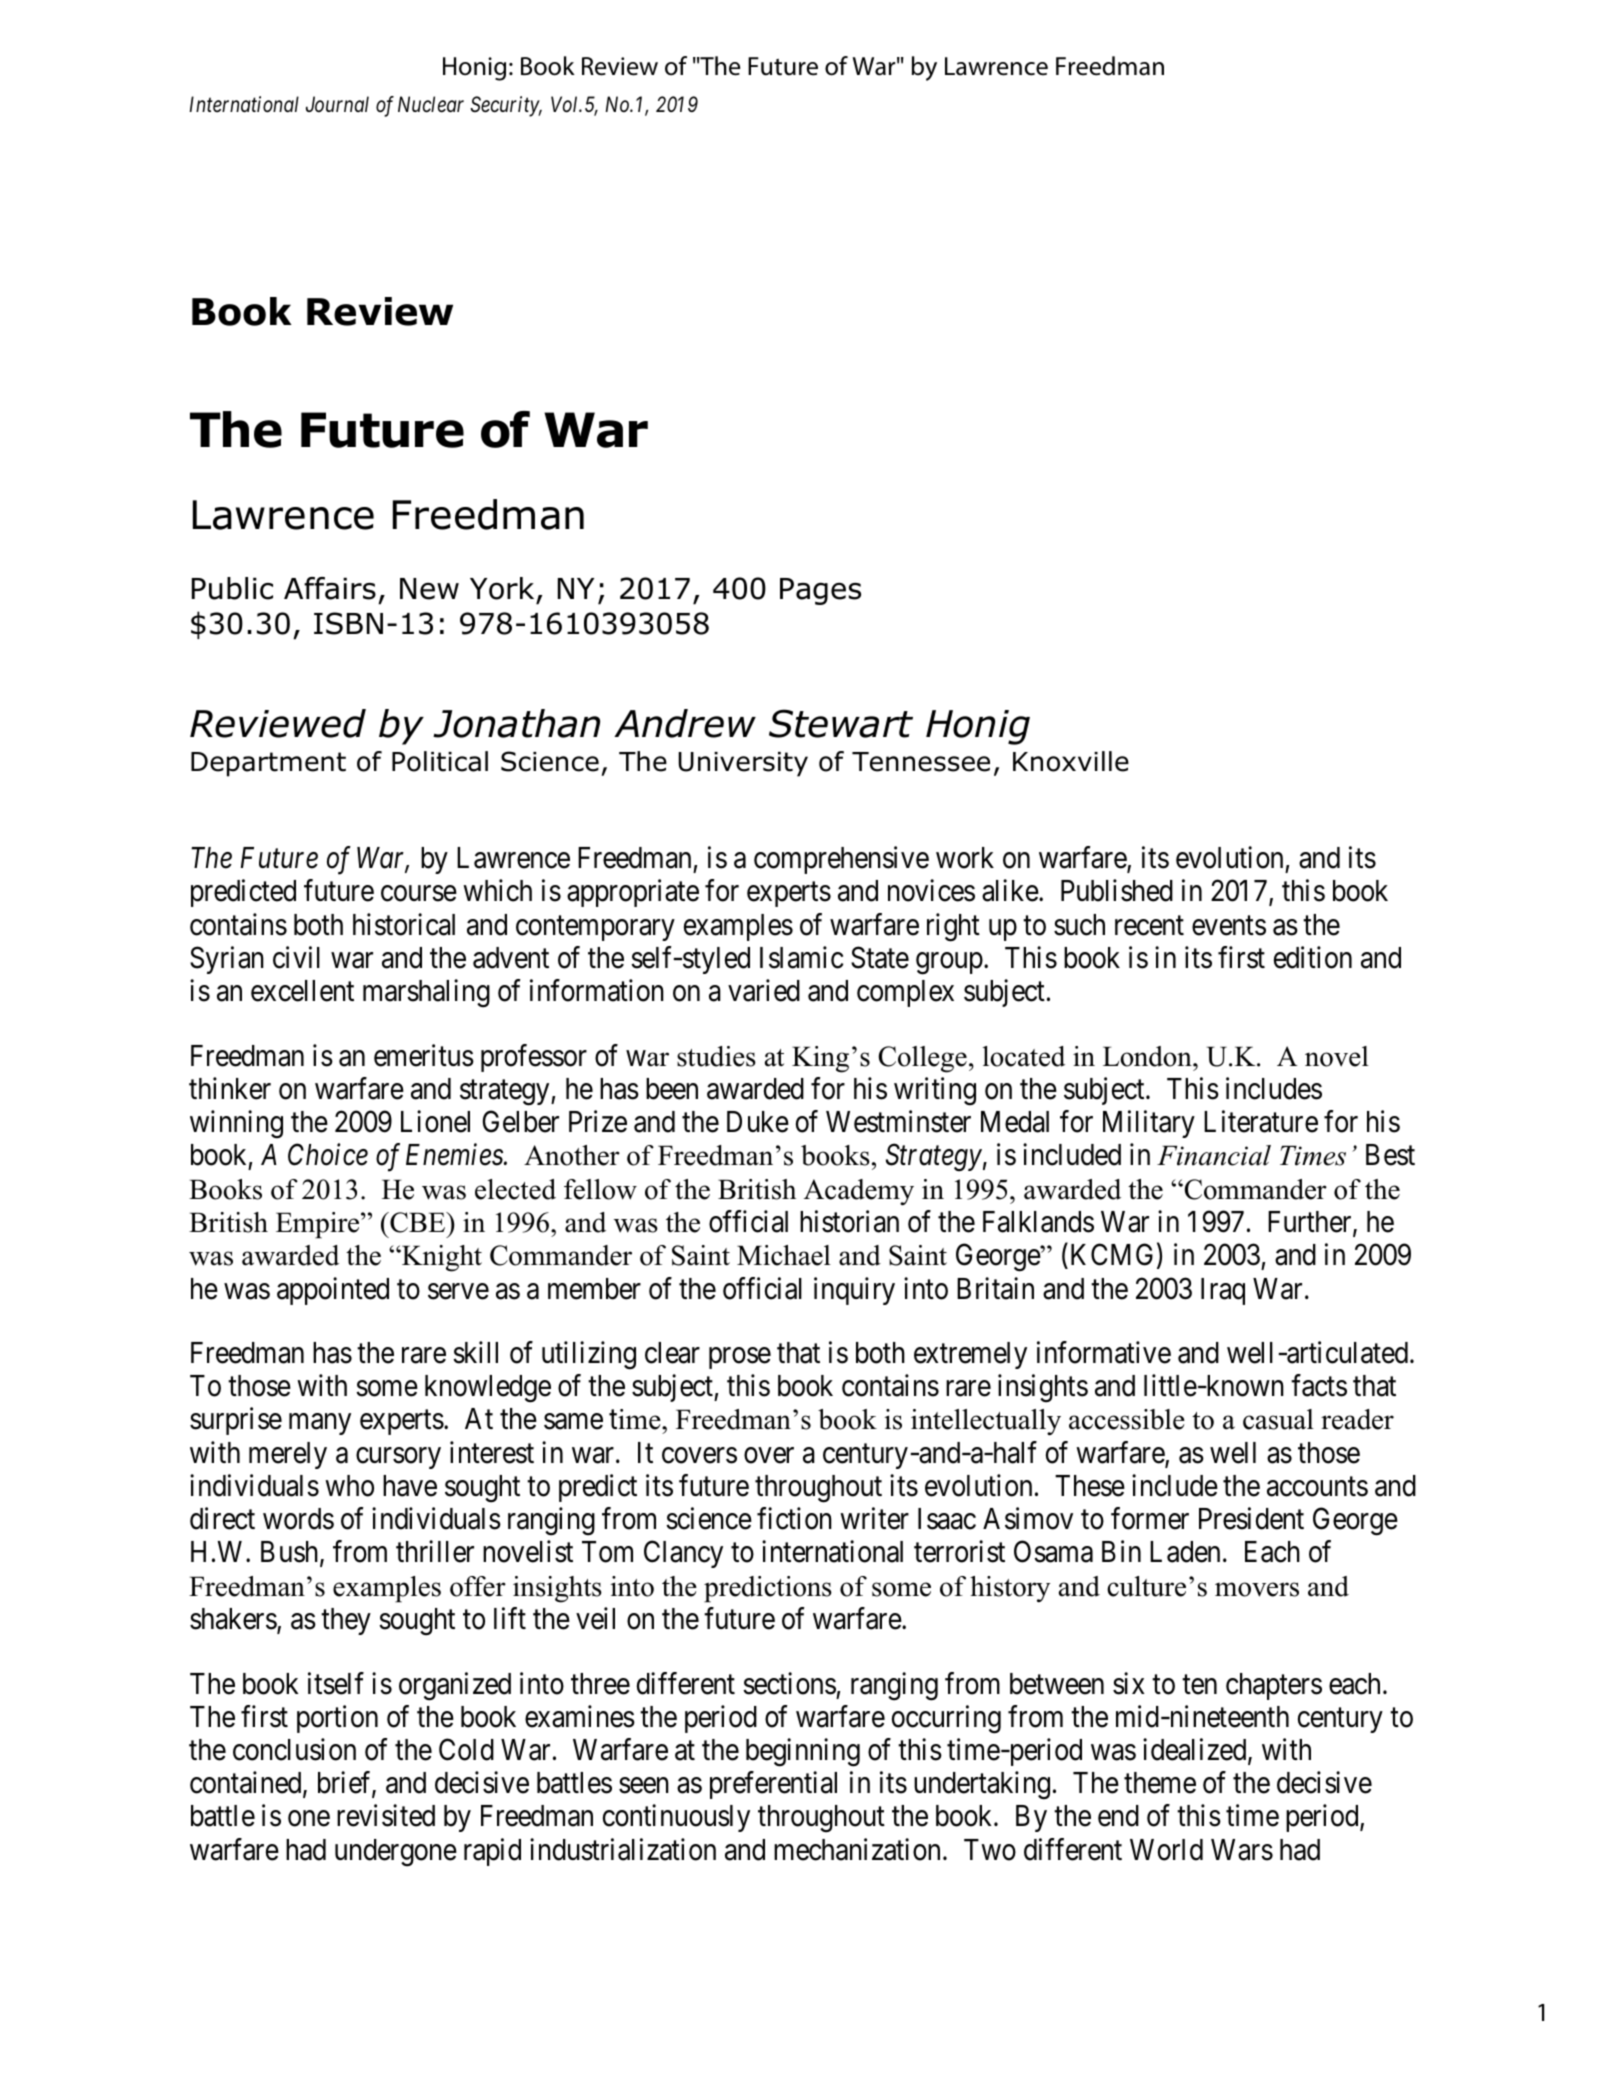  What do you see at coordinates (784, 1255) in the document?
I see `Michael` at bounding box center [784, 1255].
